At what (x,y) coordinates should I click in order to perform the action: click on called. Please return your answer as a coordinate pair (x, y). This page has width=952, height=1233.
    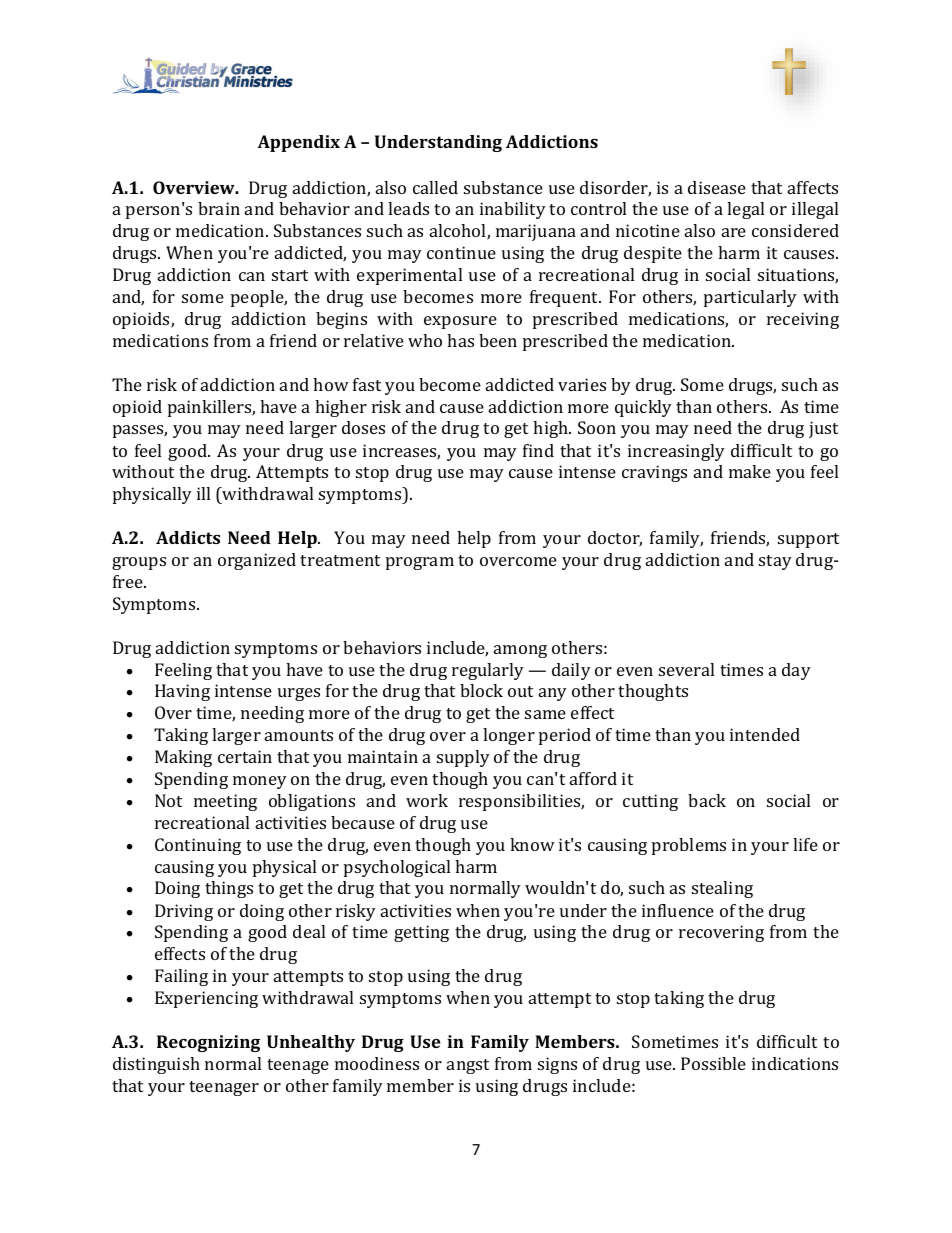
    Looking at the image, I should click on (435, 187).
